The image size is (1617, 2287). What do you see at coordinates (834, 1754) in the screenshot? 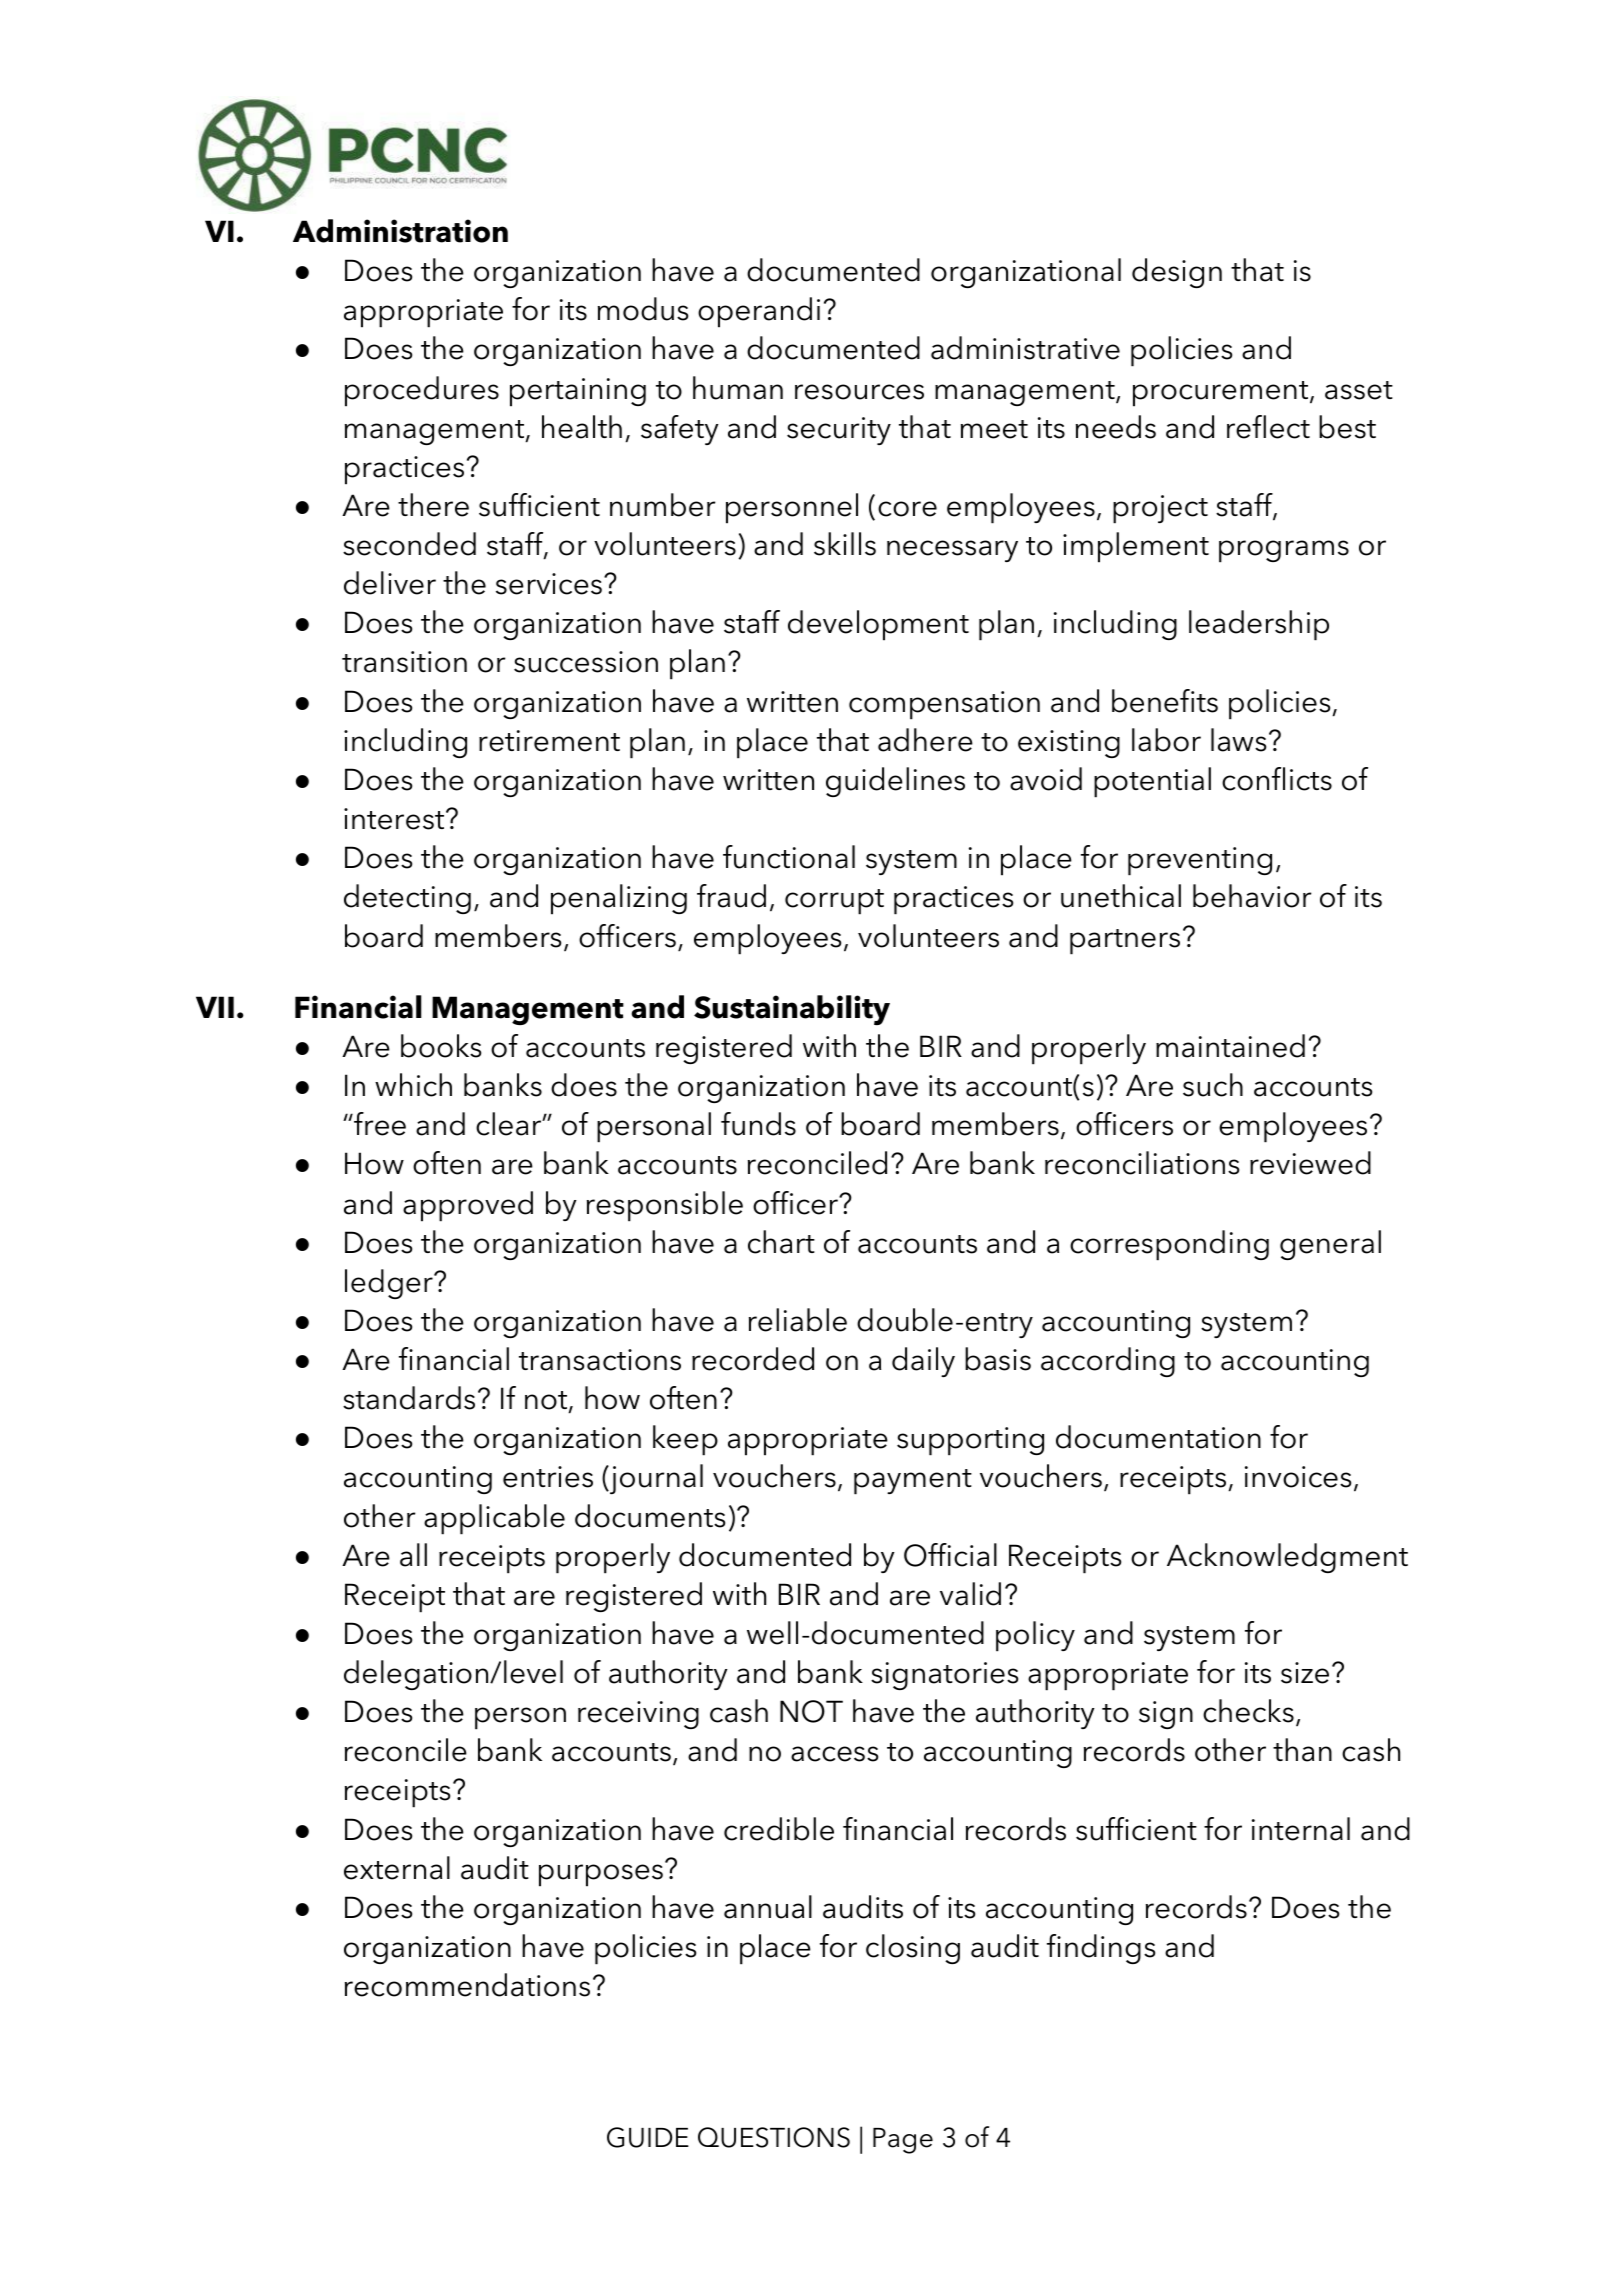
I see `access` at bounding box center [834, 1754].
